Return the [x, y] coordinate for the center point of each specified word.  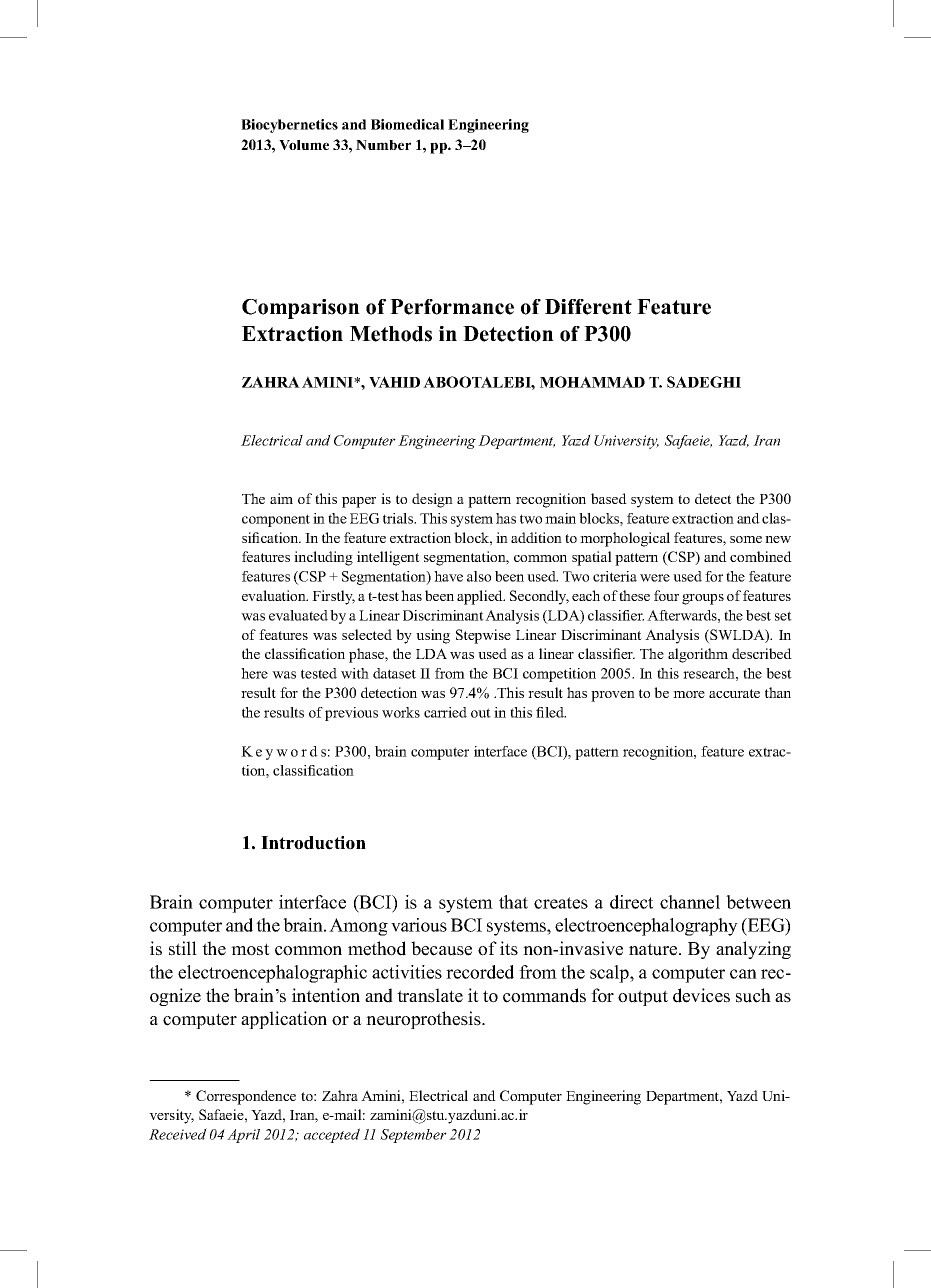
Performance [452, 307]
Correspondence [246, 1097]
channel [690, 902]
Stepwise [483, 636]
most [250, 949]
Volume [304, 145]
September [413, 1136]
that [513, 902]
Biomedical [407, 124]
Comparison [301, 309]
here [254, 673]
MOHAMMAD [592, 382]
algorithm [698, 655]
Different [588, 307]
